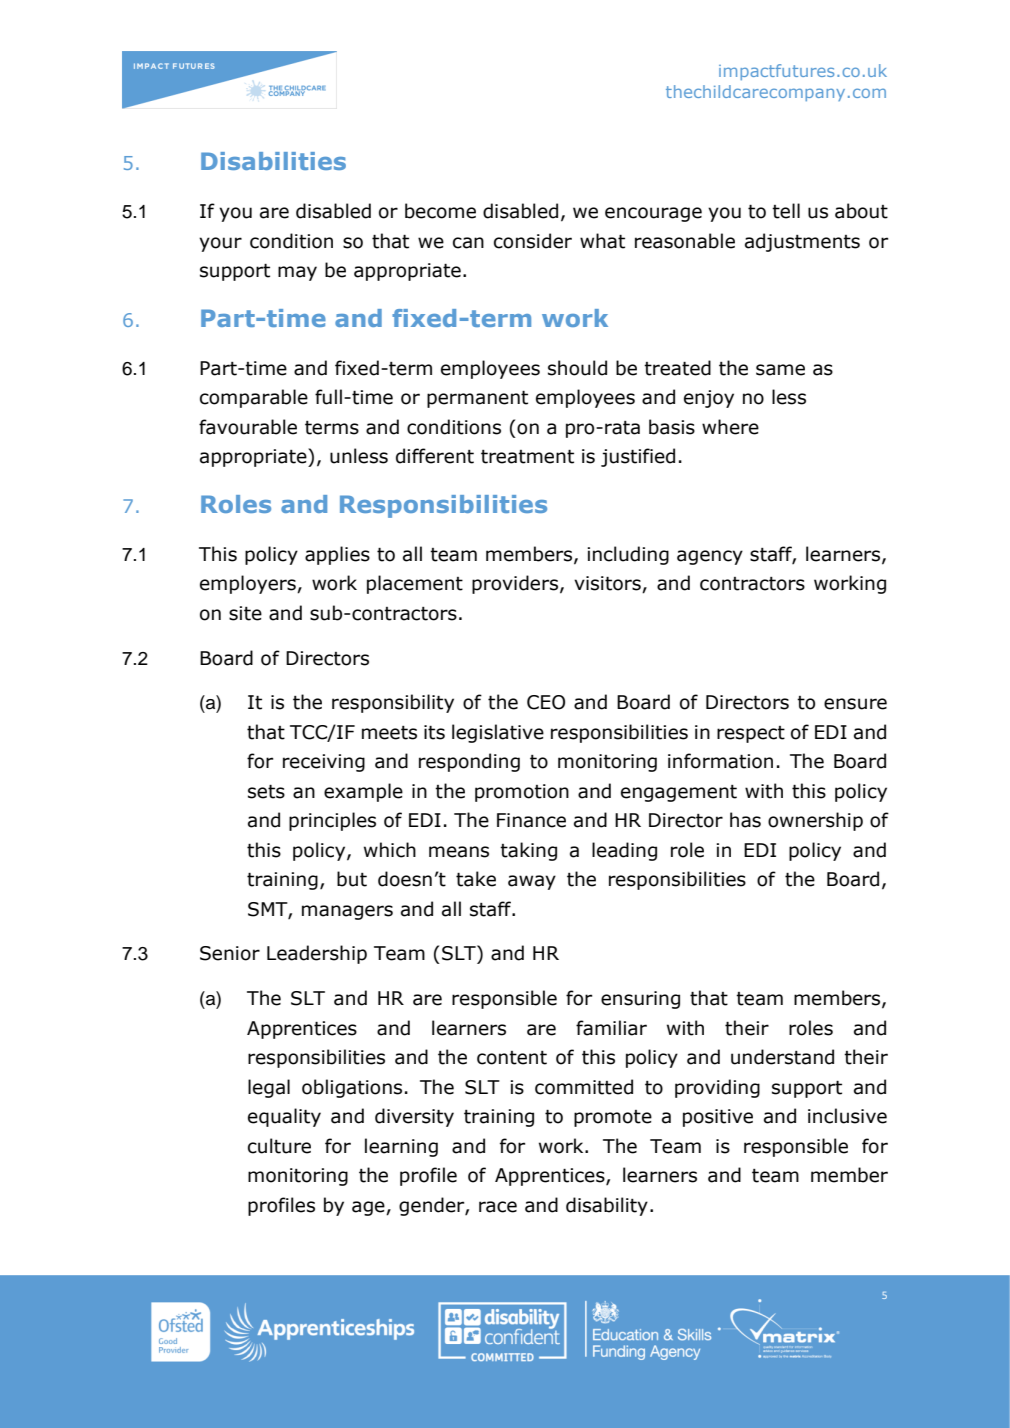 This page has height=1428, width=1010. Describe the element at coordinates (279, 1146) in the page. I see `culture` at that location.
